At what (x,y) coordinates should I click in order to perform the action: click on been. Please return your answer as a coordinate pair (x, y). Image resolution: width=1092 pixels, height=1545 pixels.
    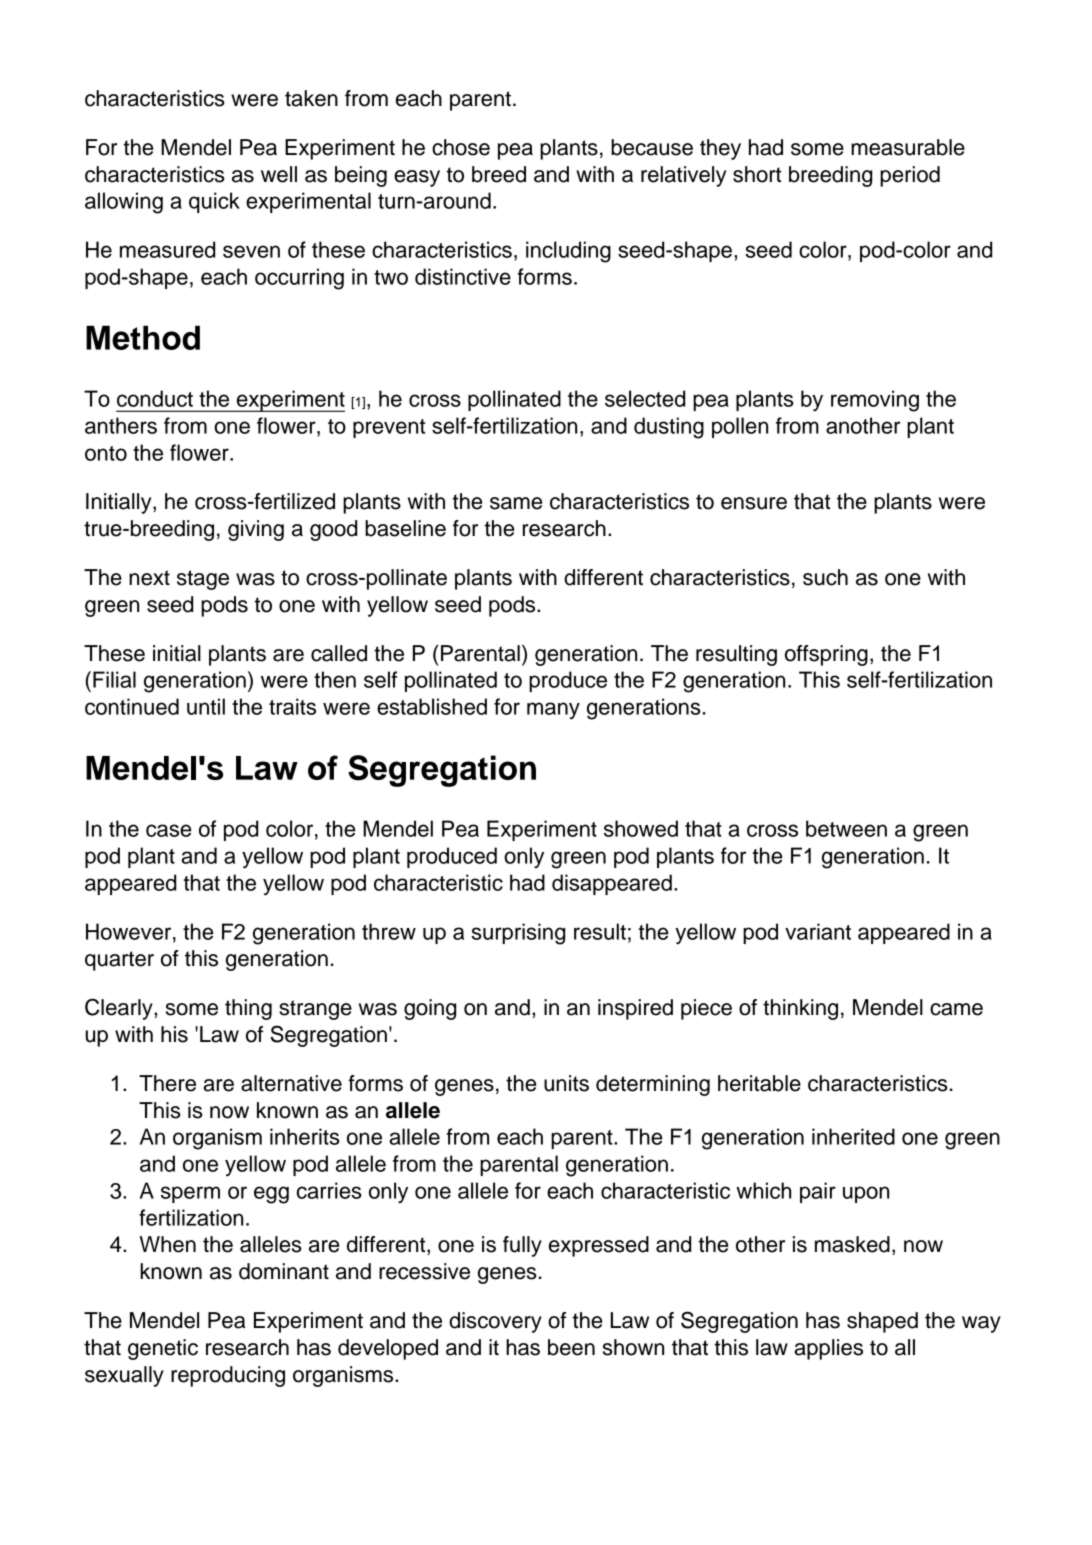
    Looking at the image, I should click on (571, 1347).
